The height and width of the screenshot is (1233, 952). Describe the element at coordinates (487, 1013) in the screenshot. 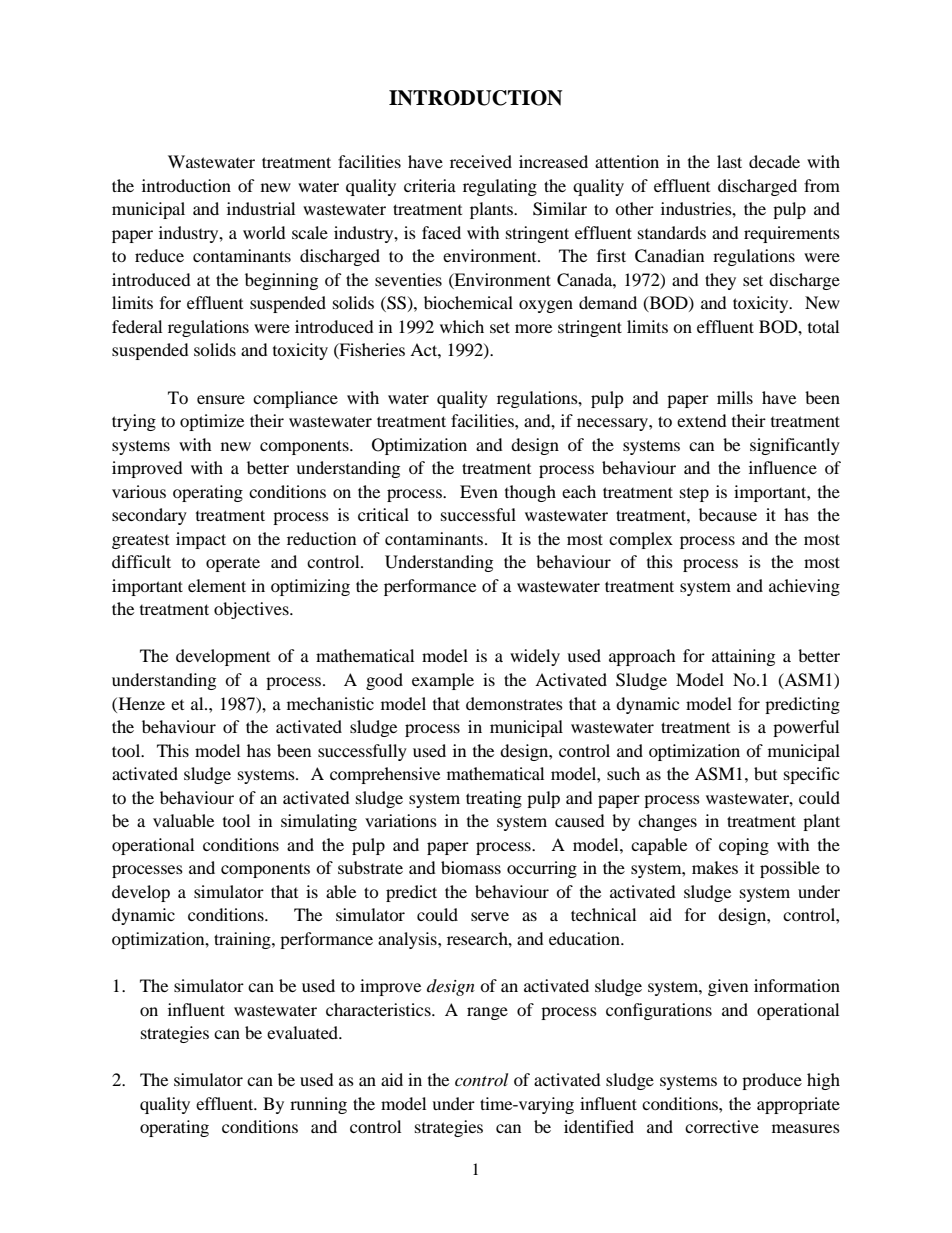

I see `range` at that location.
